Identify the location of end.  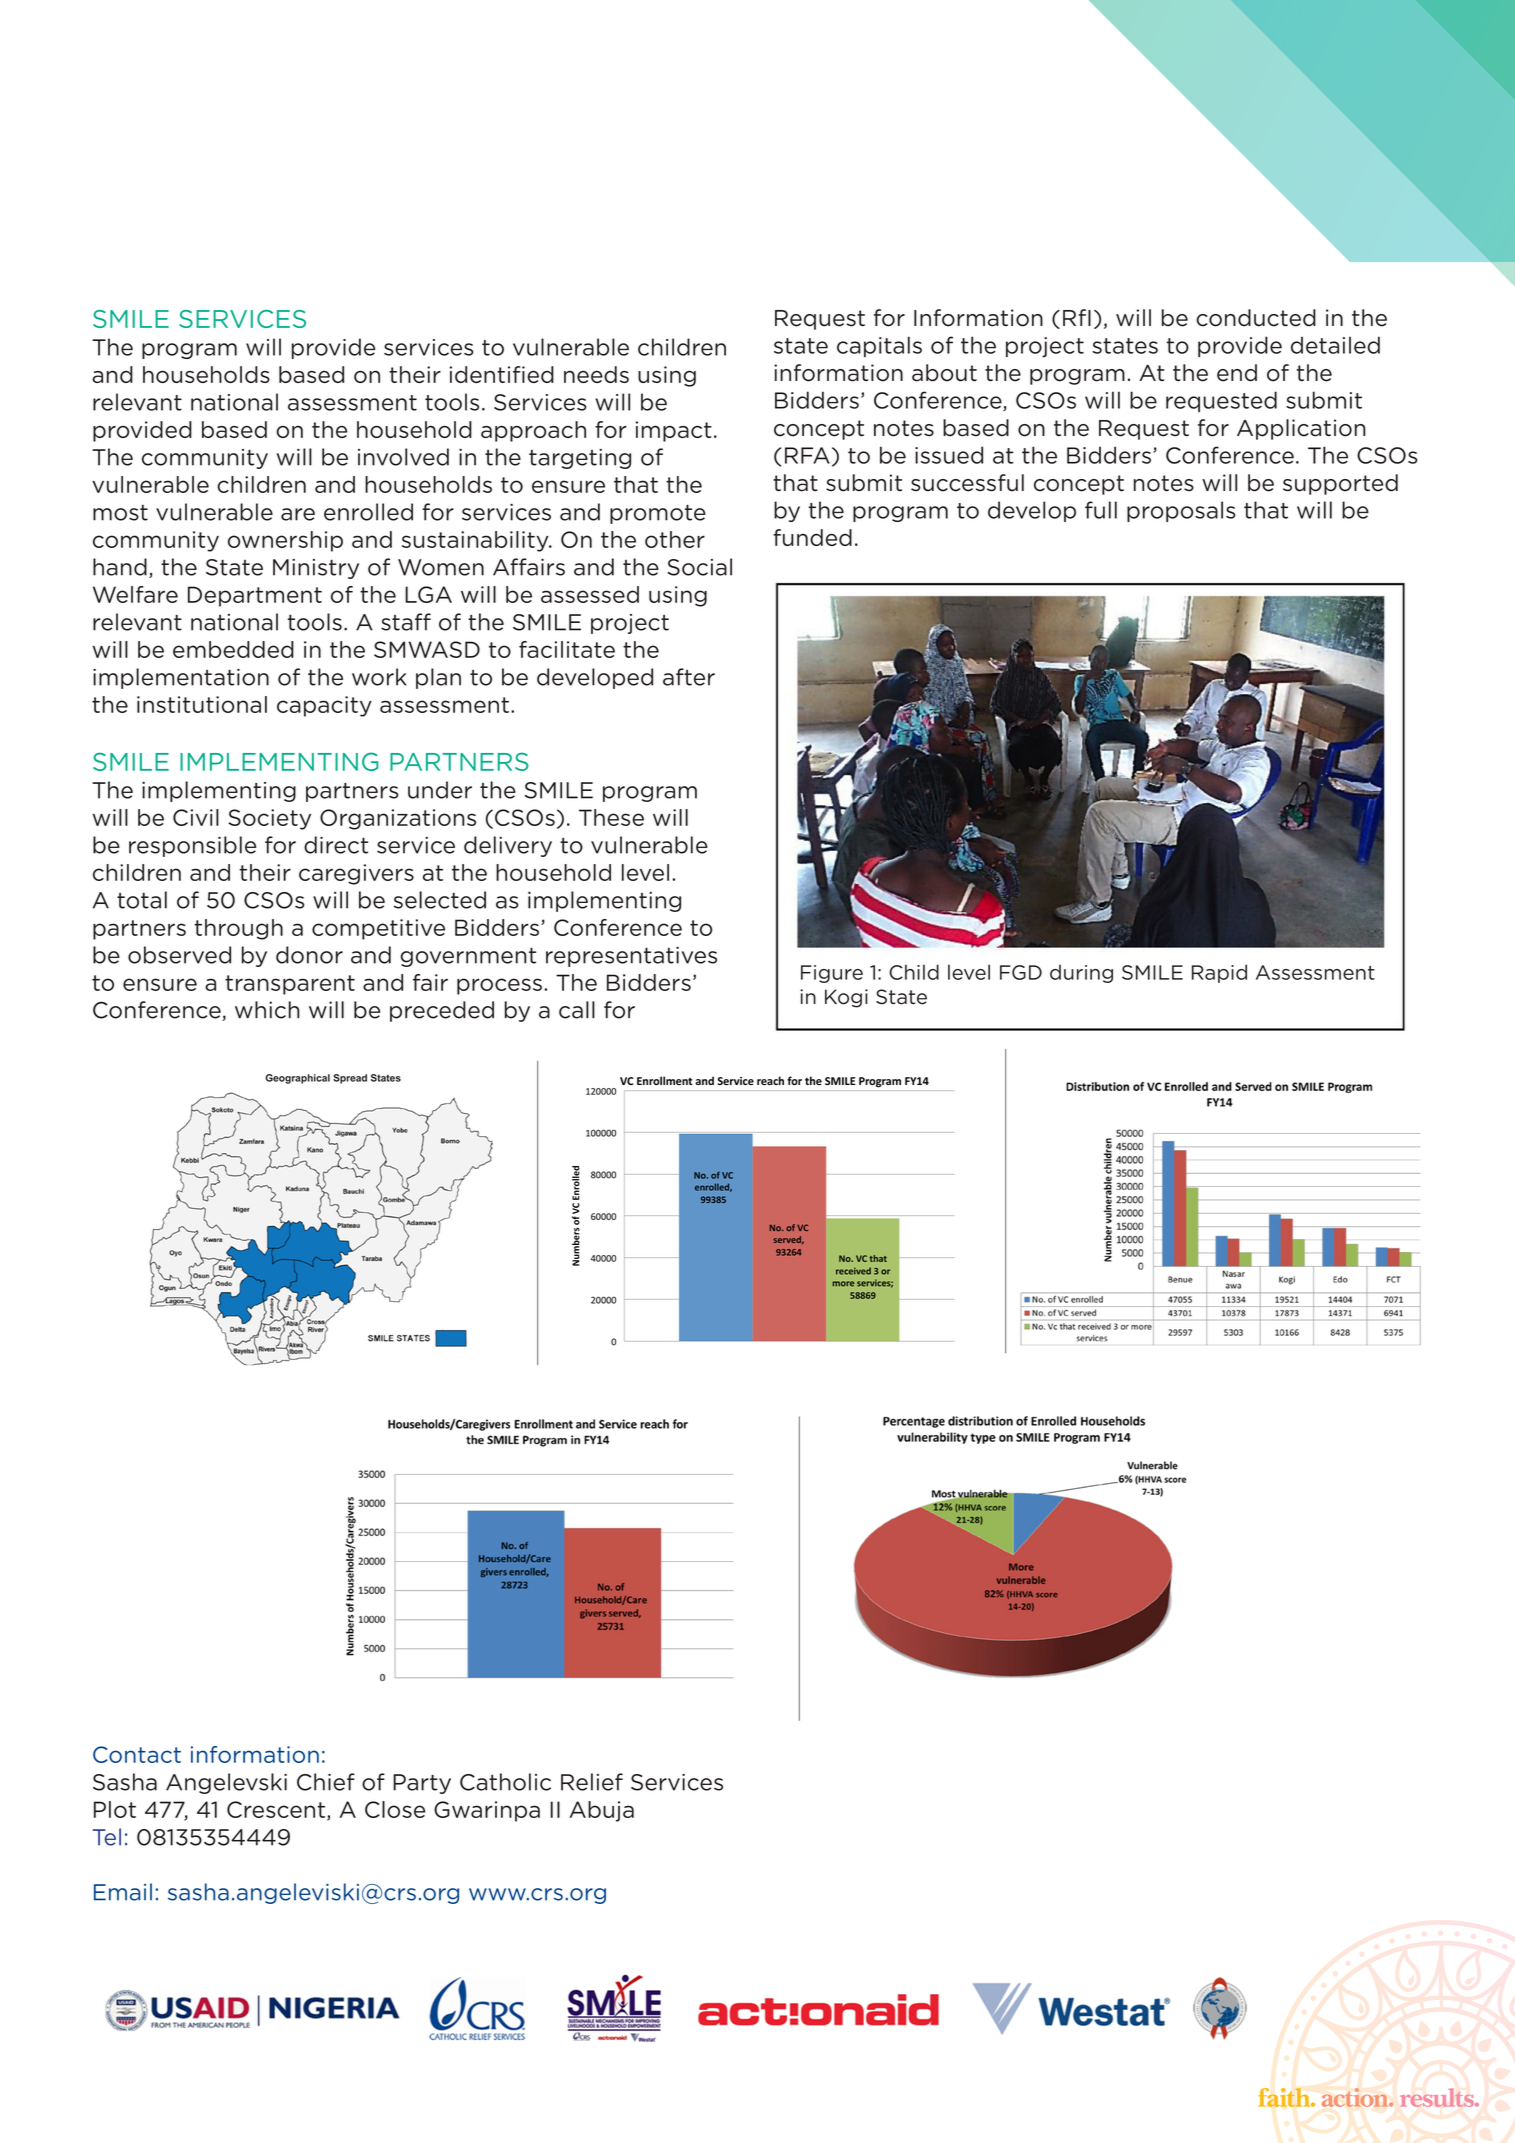
(1237, 373).
